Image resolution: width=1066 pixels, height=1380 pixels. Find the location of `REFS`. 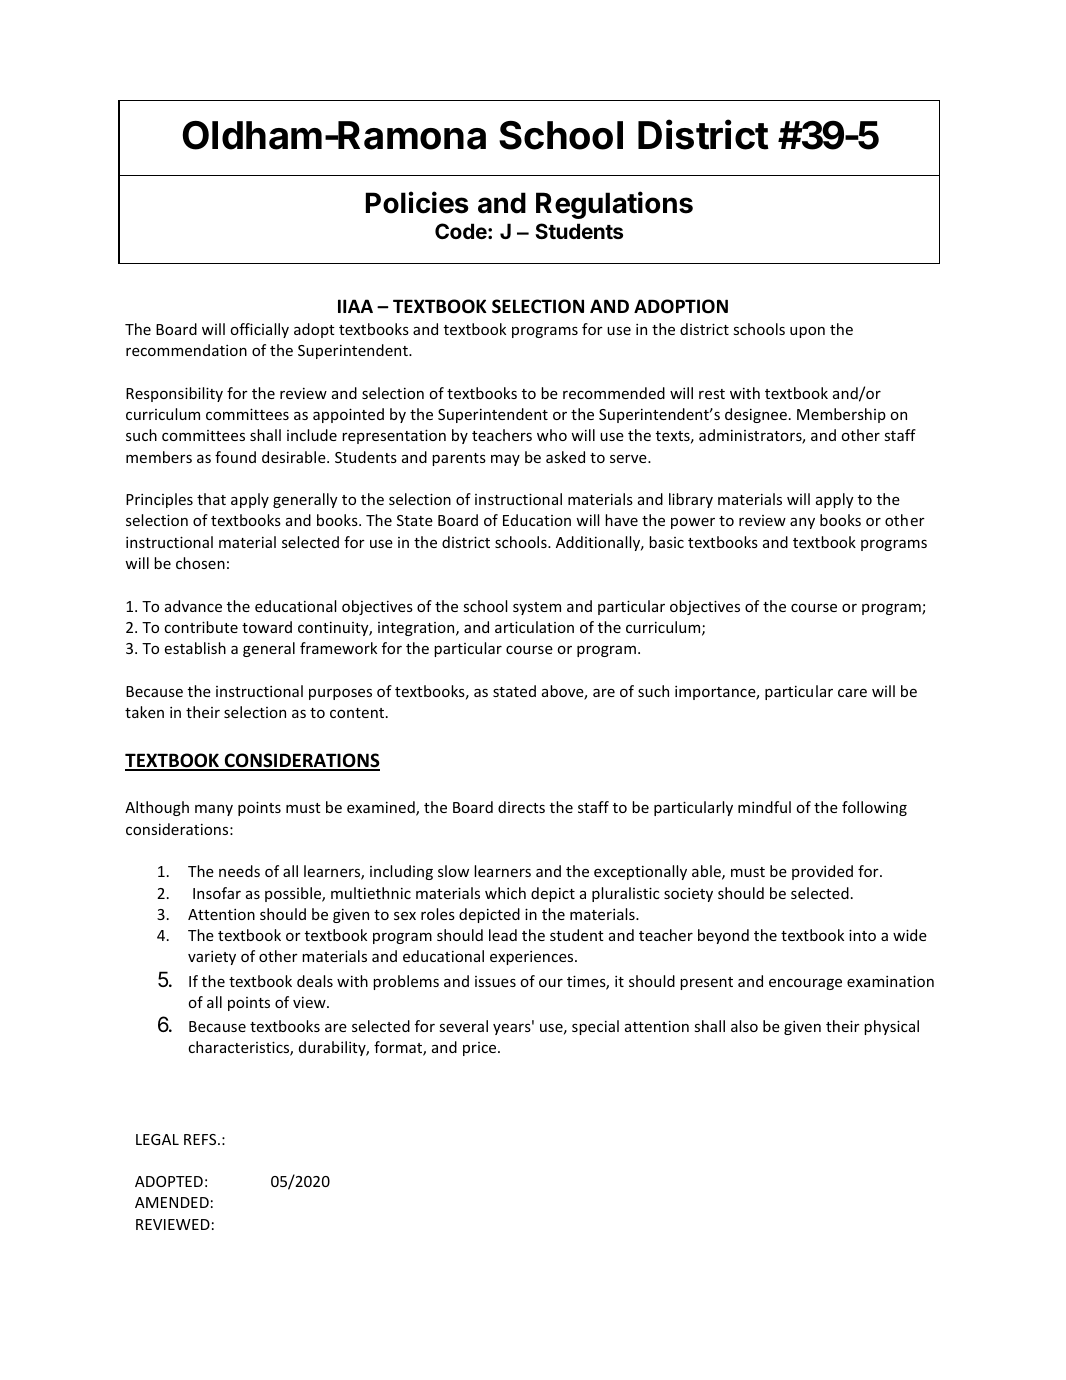

REFS is located at coordinates (201, 1139).
